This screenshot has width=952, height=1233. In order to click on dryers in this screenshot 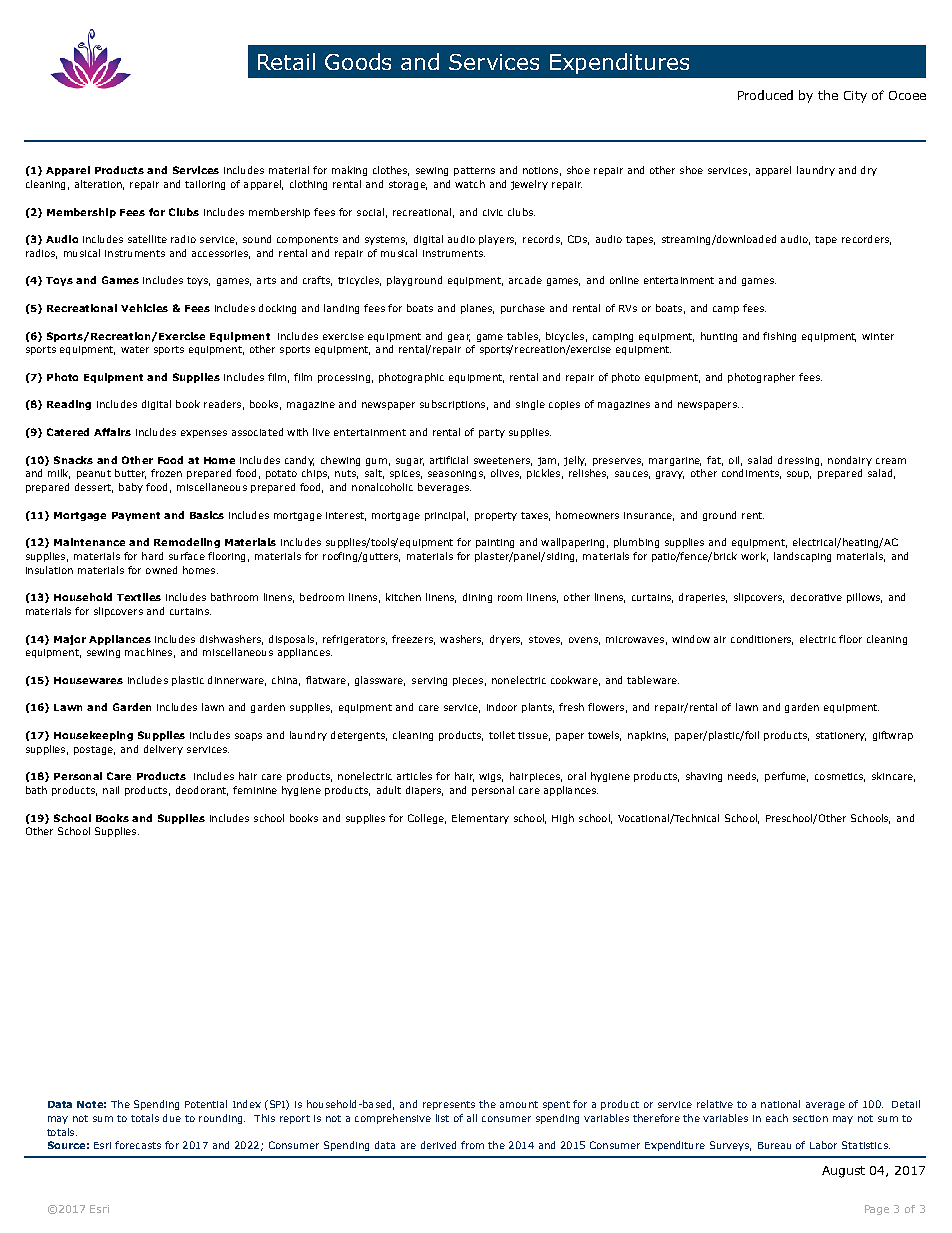, I will do `click(506, 640)`.
